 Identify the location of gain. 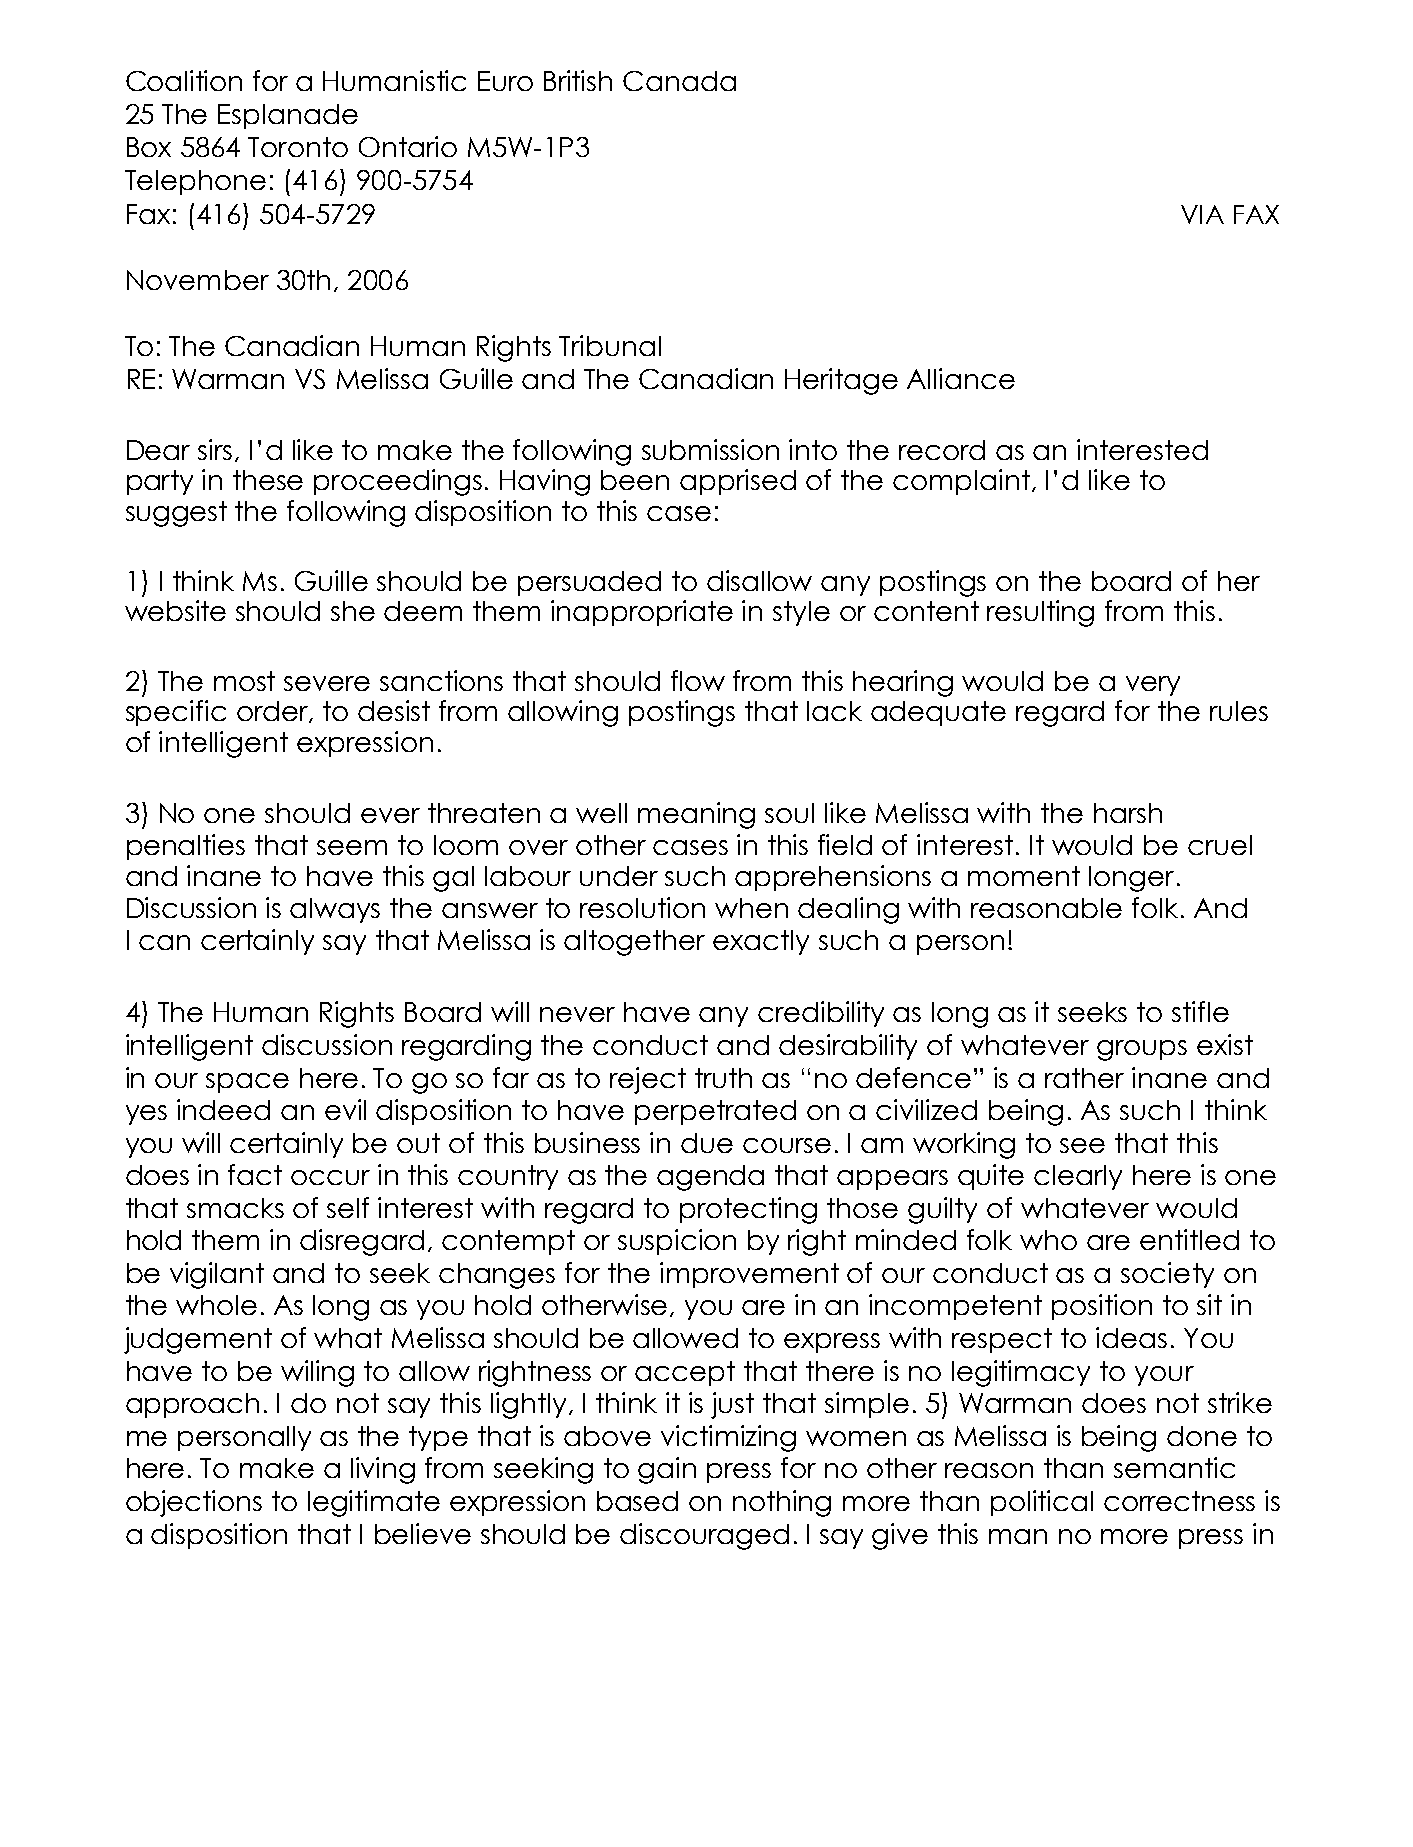
(667, 1470).
